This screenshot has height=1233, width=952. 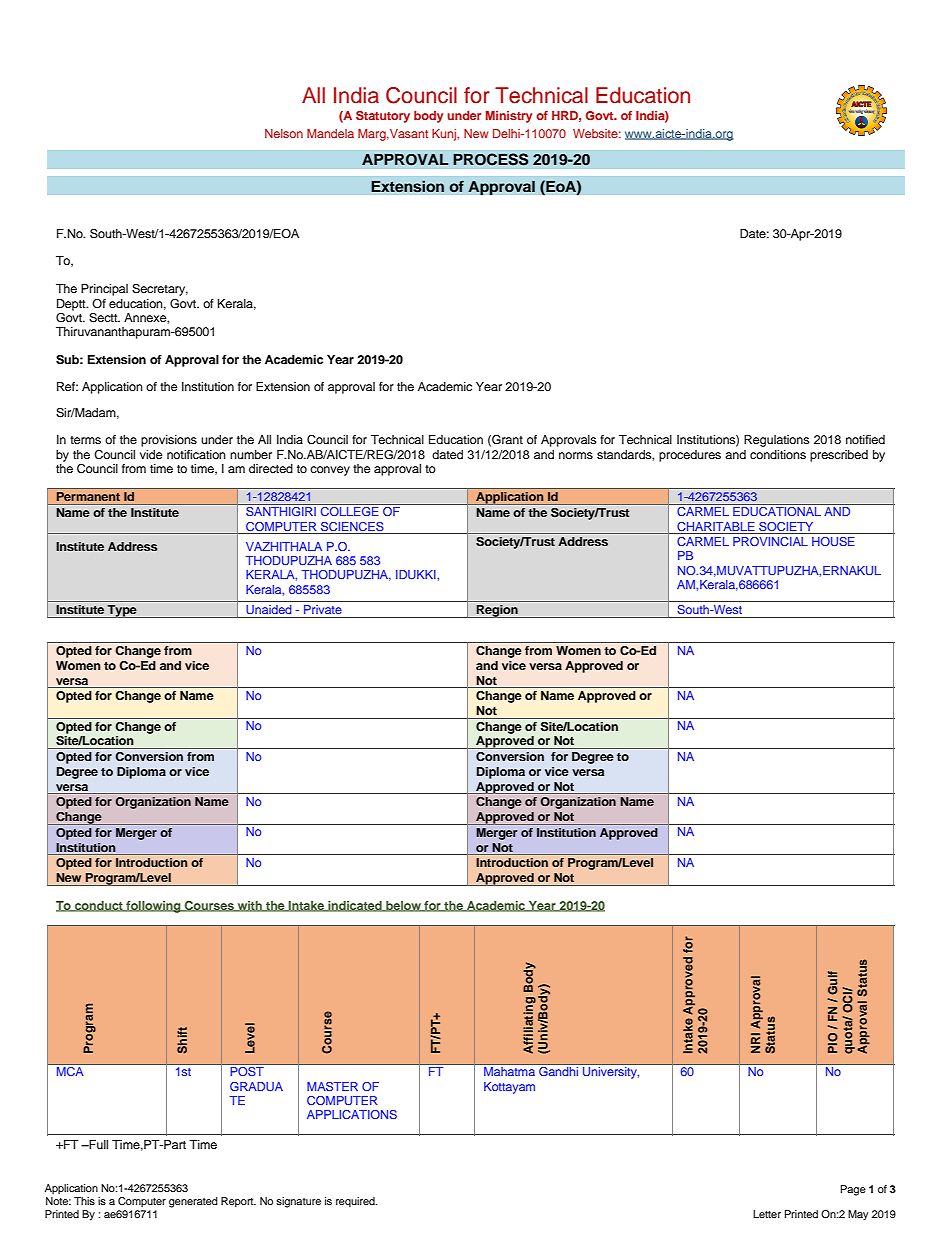 I want to click on Region, so click(x=497, y=611).
